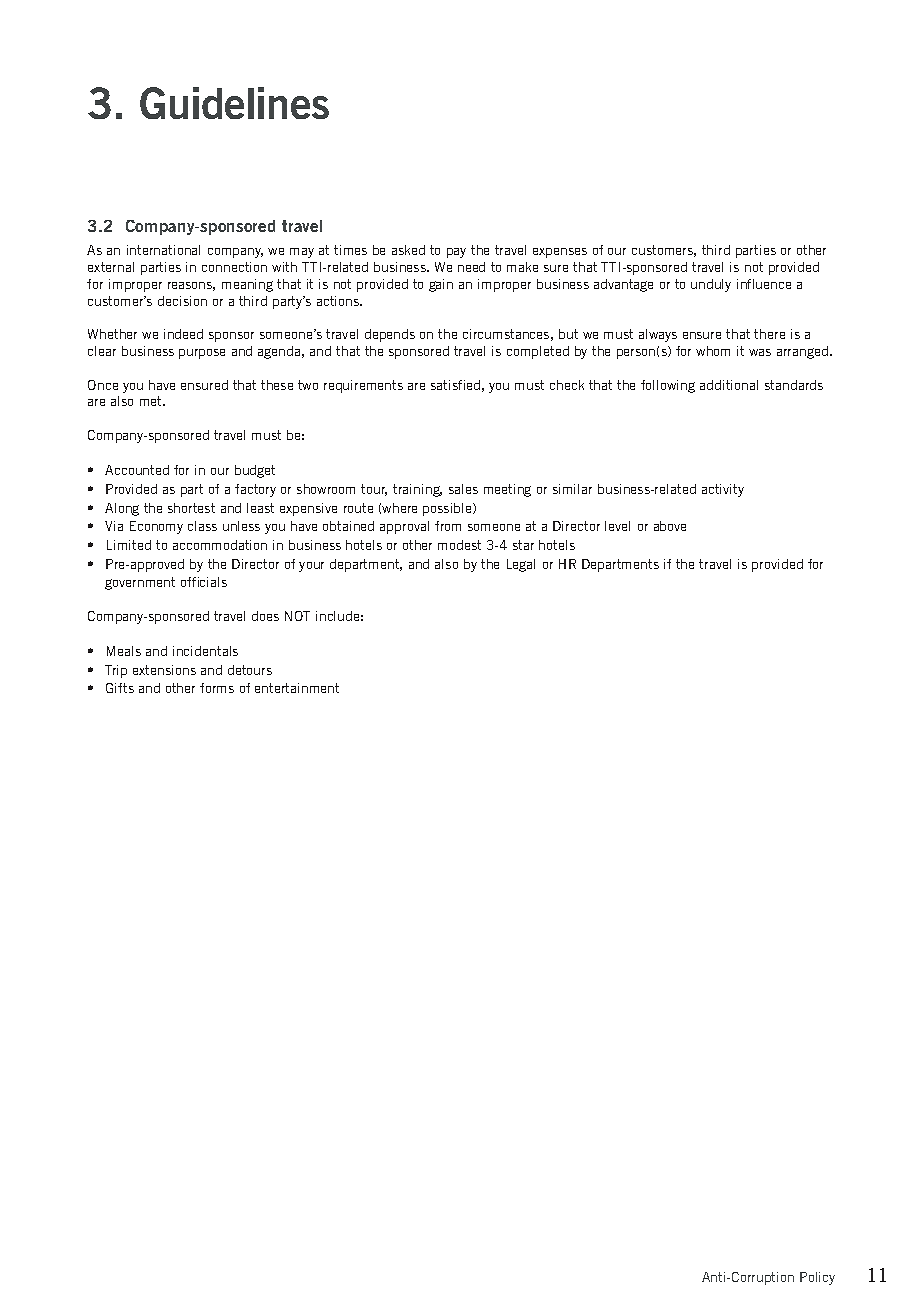  Describe the element at coordinates (217, 688) in the page. I see `forms` at that location.
